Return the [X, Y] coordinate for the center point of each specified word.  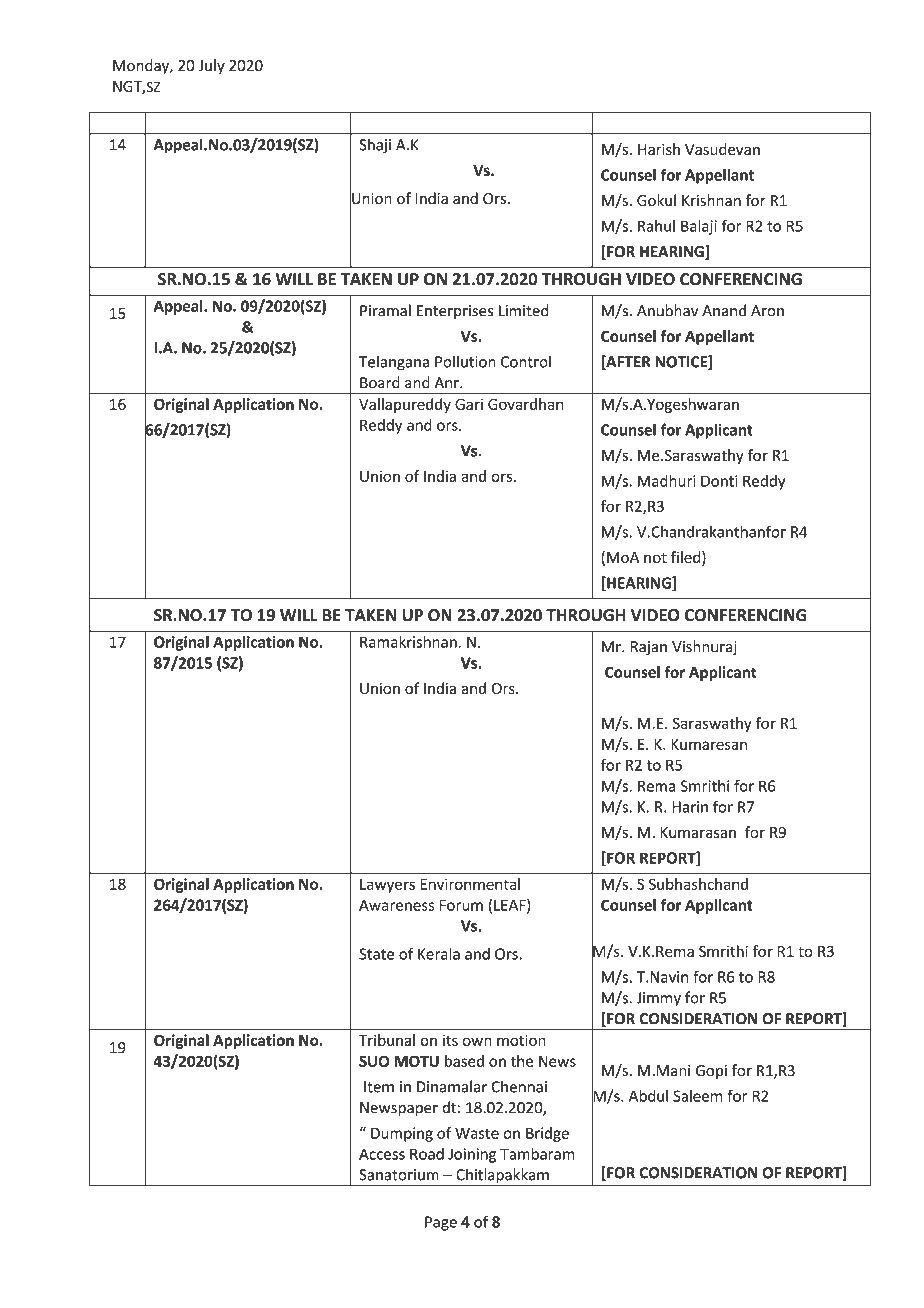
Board [380, 382]
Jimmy [659, 999]
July [212, 66]
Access [382, 1154]
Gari [469, 404]
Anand [724, 310]
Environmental [470, 884]
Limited [524, 310]
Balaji [699, 227]
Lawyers [387, 886]
